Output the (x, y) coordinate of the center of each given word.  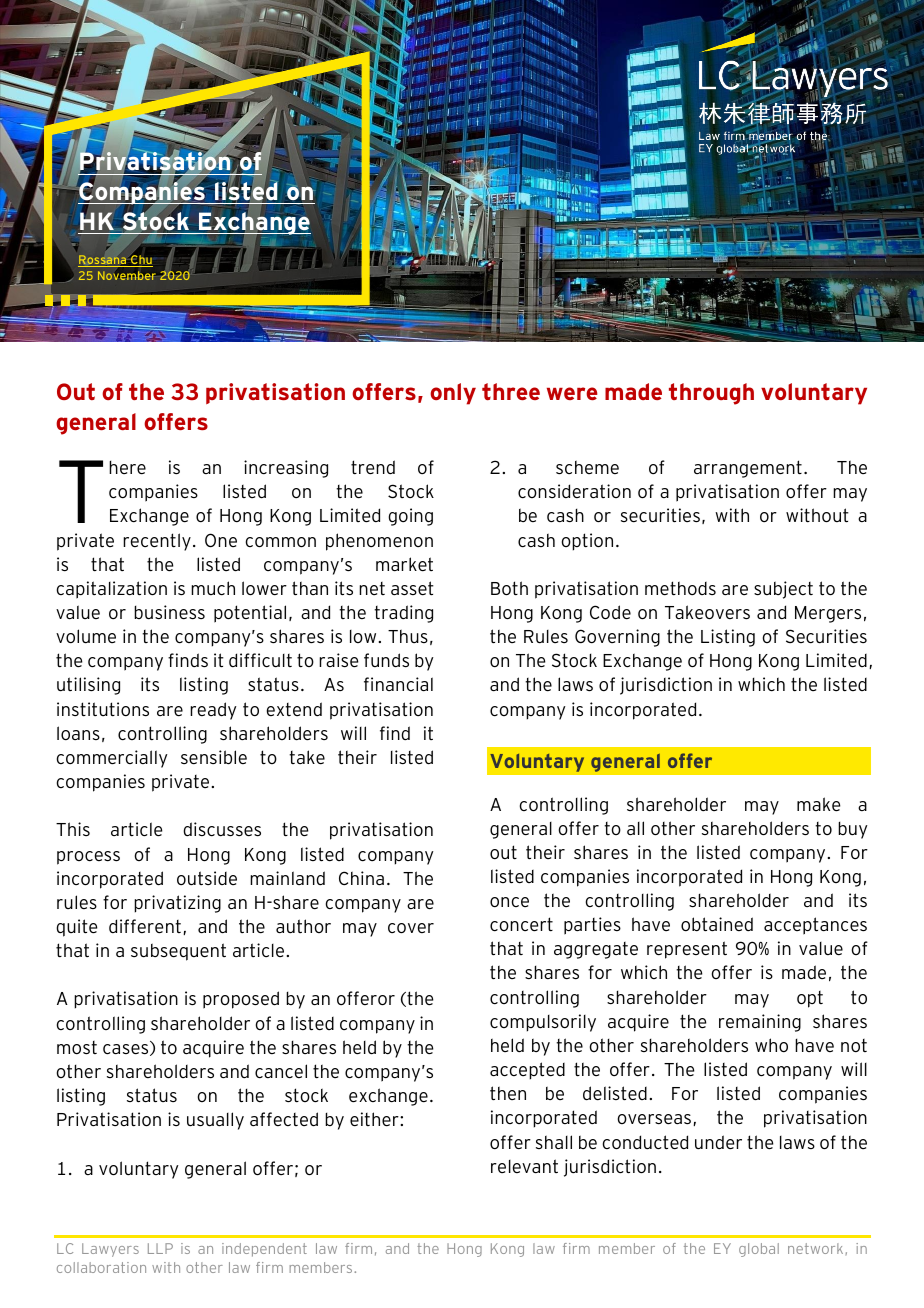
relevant (524, 1166)
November (127, 275)
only (453, 394)
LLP (160, 1248)
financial (398, 684)
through (711, 394)
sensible (214, 757)
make (818, 804)
